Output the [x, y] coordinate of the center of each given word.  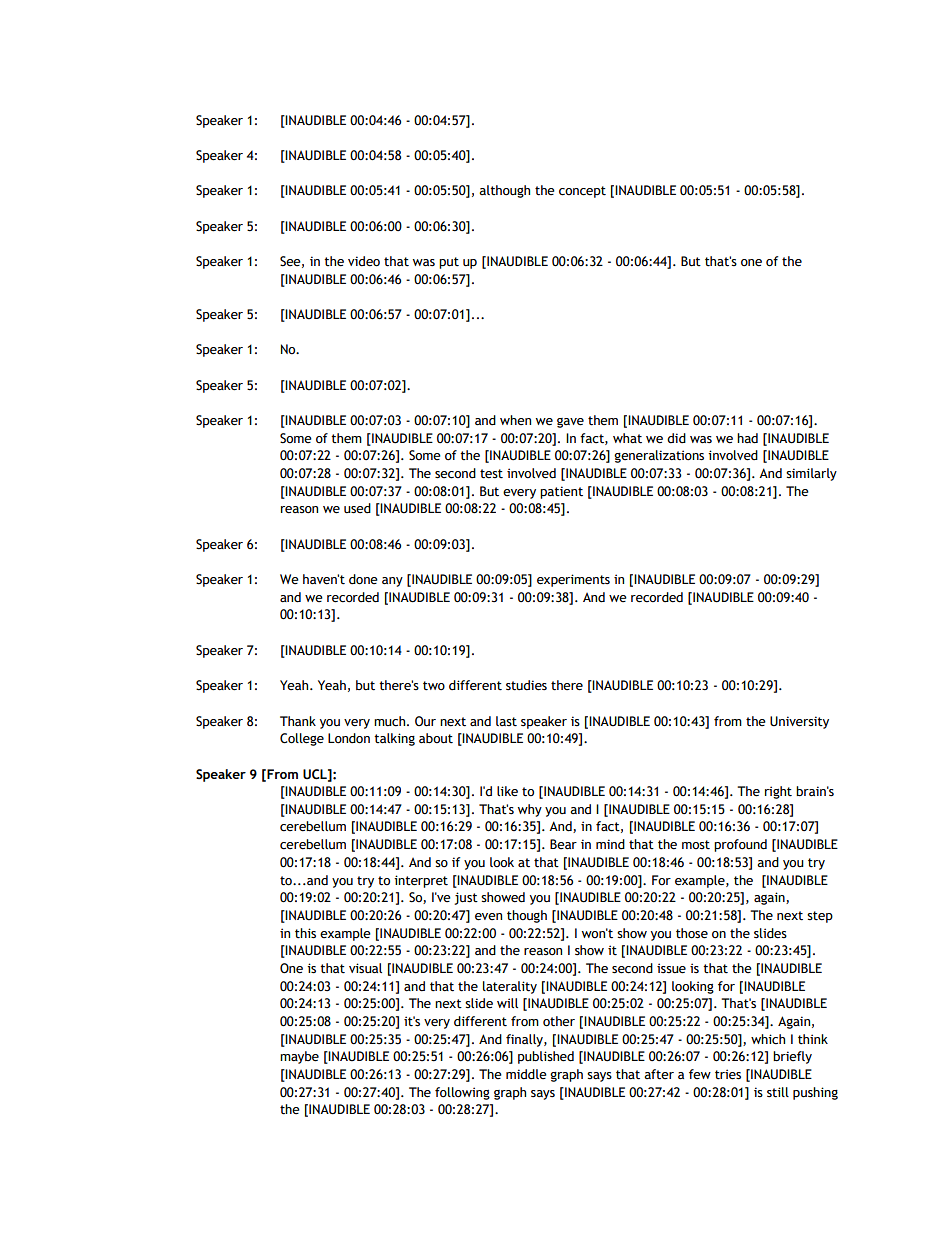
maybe [299, 1057]
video [364, 261]
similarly [811, 474]
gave [570, 423]
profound [740, 845]
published [546, 1057]
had [747, 438]
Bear [563, 844]
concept [582, 192]
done [363, 579]
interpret [421, 881]
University [799, 722]
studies [526, 685]
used [357, 508]
